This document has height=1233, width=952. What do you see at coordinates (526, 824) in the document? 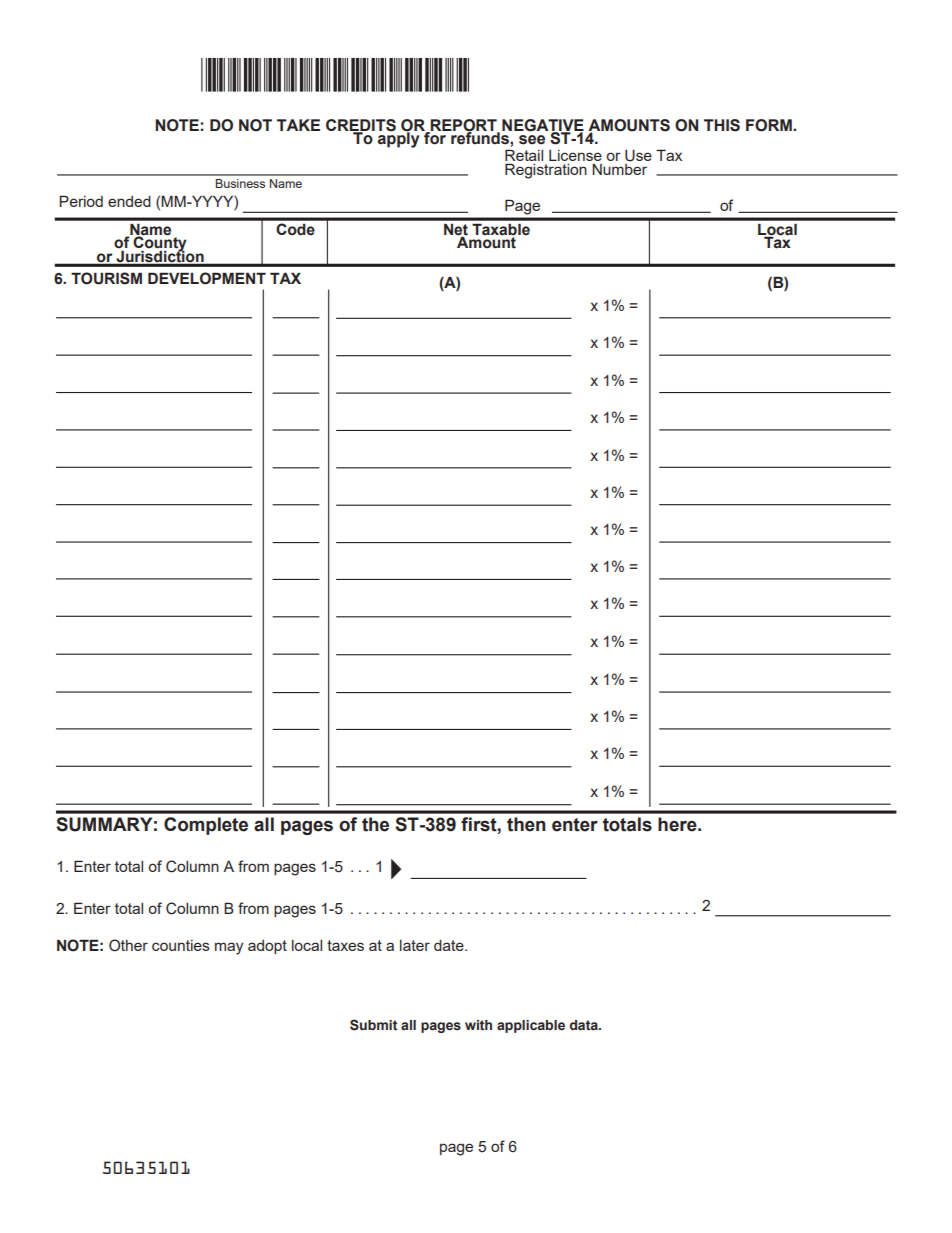
I see `then` at bounding box center [526, 824].
